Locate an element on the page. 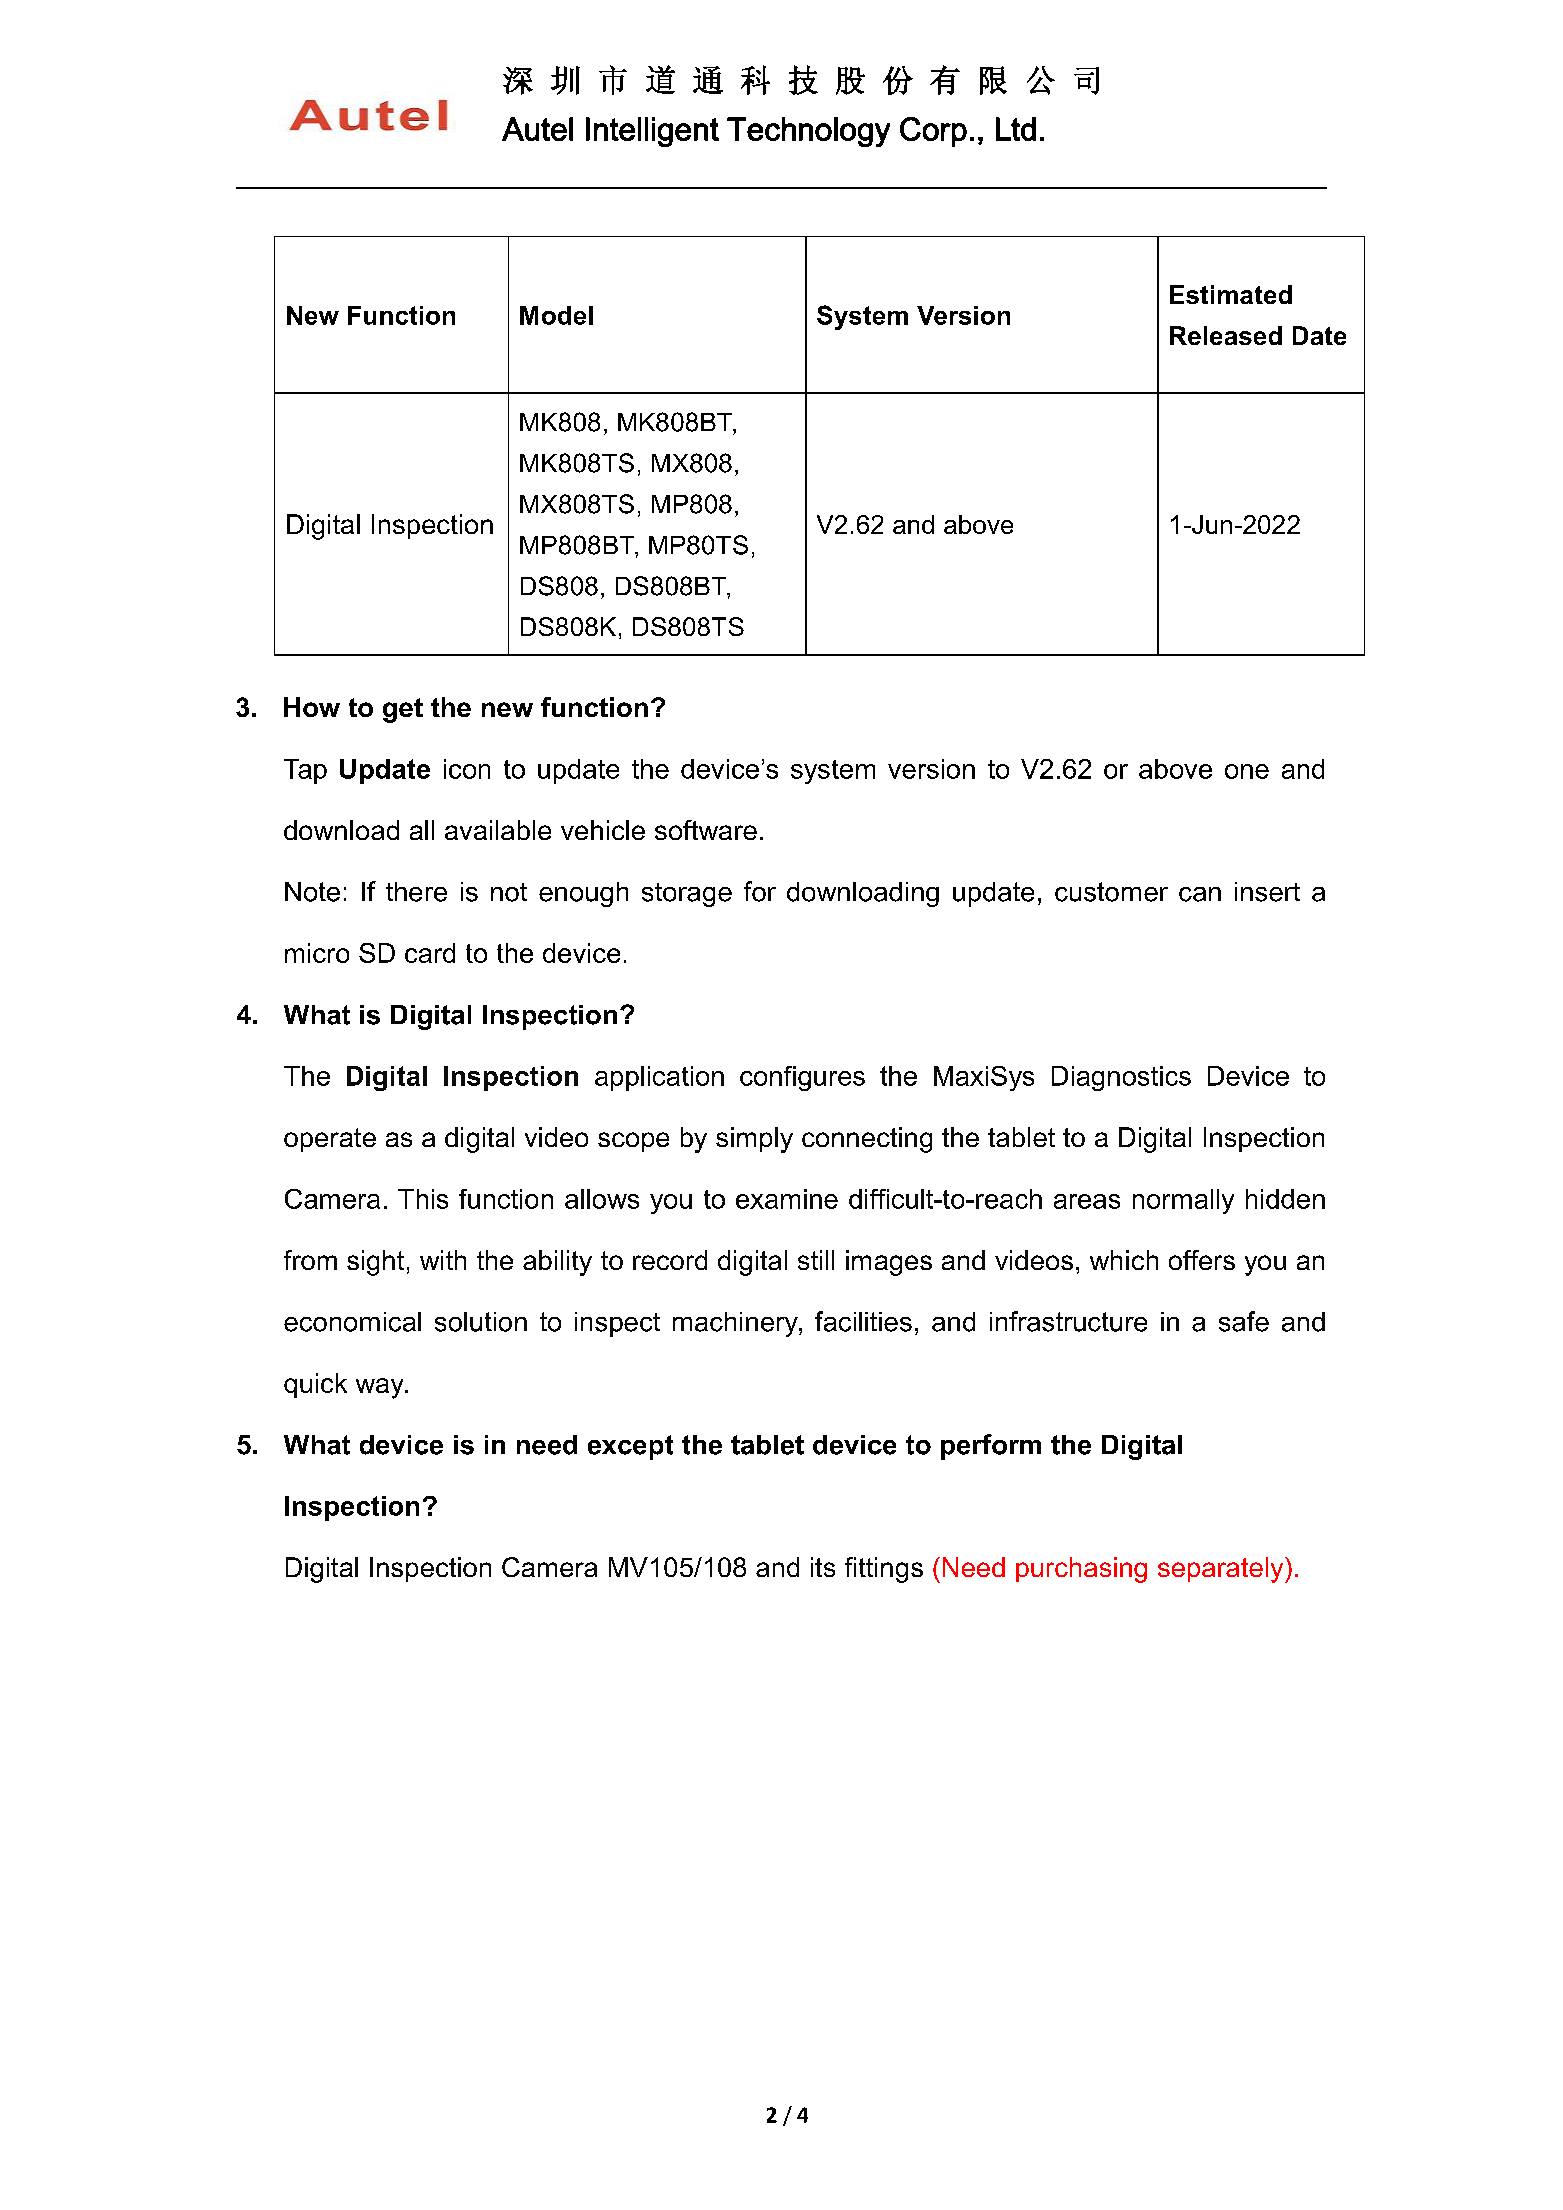 The image size is (1563, 2210). Released is located at coordinates (1226, 335).
